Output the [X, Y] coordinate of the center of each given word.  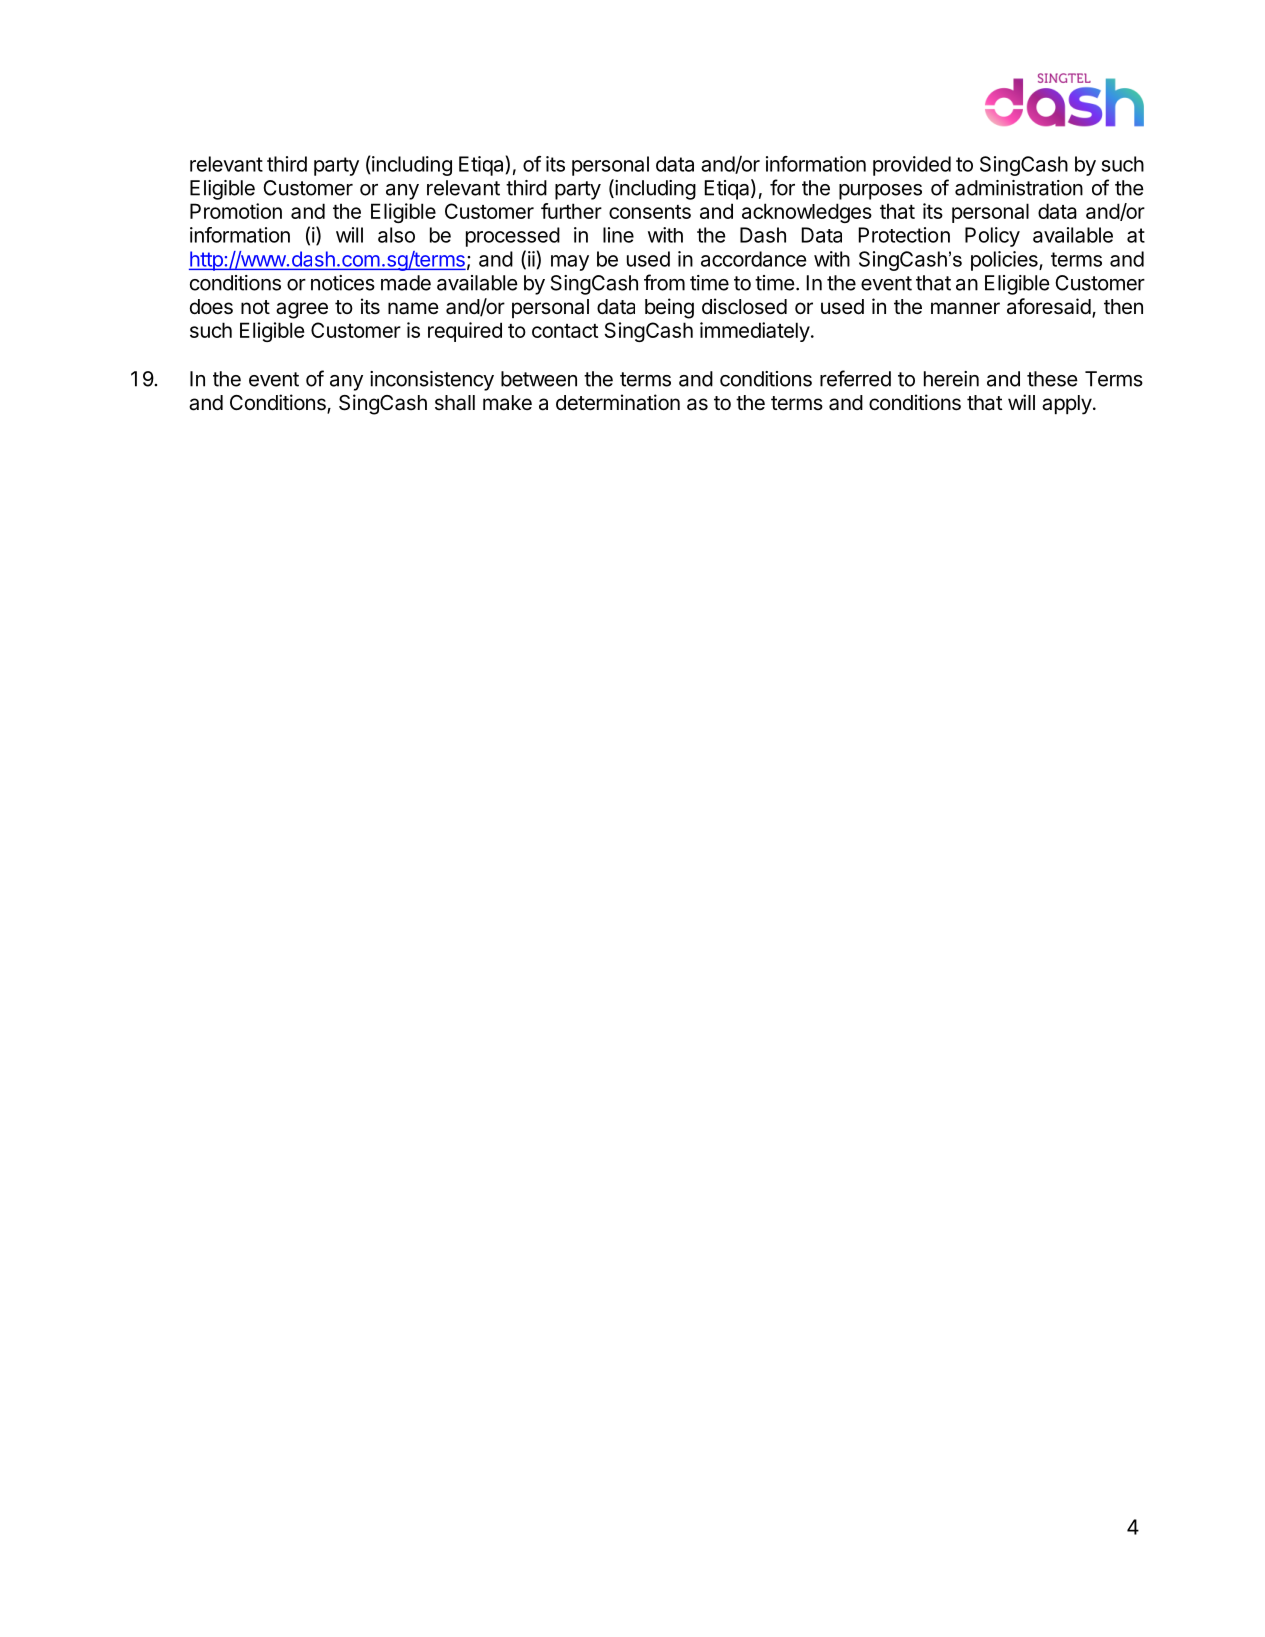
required [465, 332]
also [396, 235]
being [669, 308]
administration [1019, 188]
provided [912, 166]
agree [302, 310]
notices [343, 283]
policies [1005, 261]
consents [650, 212]
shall [455, 403]
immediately [755, 332]
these [1052, 379]
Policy [992, 237]
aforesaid [1049, 306]
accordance [754, 259]
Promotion [236, 211]
